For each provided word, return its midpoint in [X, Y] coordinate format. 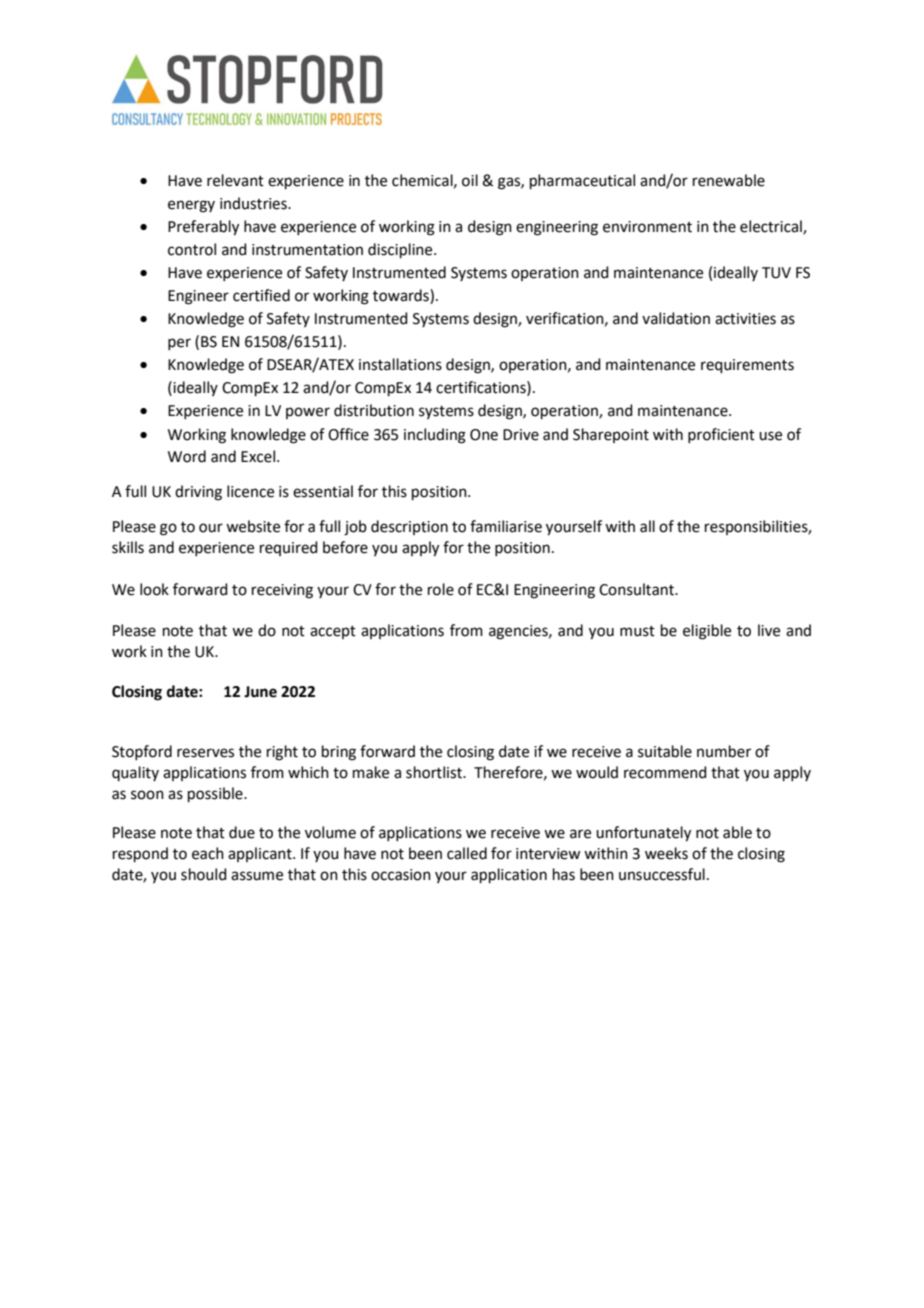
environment [647, 227]
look [154, 589]
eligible [707, 632]
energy [191, 206]
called [467, 853]
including [435, 436]
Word [187, 456]
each [208, 853]
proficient [721, 435]
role [441, 589]
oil [470, 180]
